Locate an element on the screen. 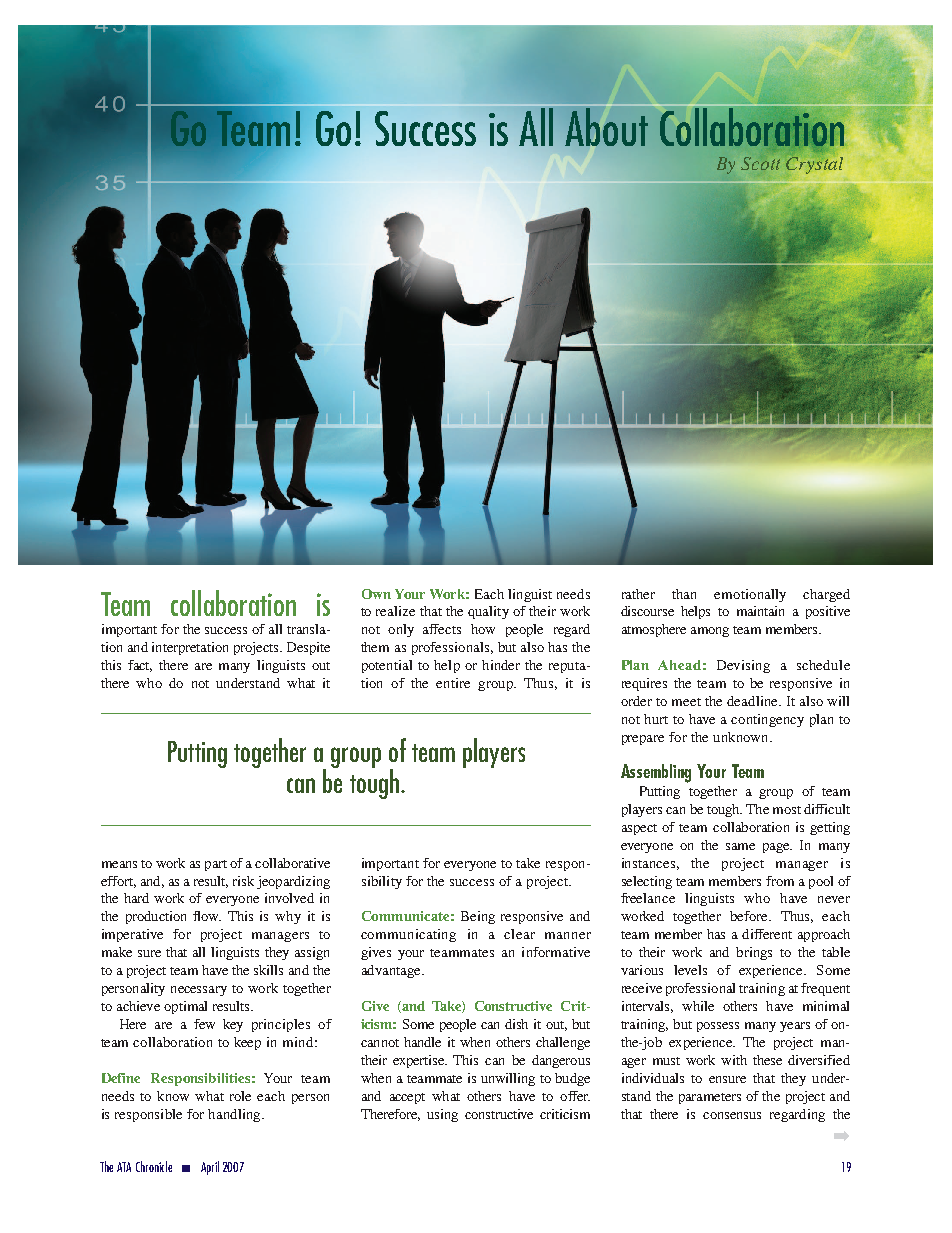  Being is located at coordinates (478, 917).
